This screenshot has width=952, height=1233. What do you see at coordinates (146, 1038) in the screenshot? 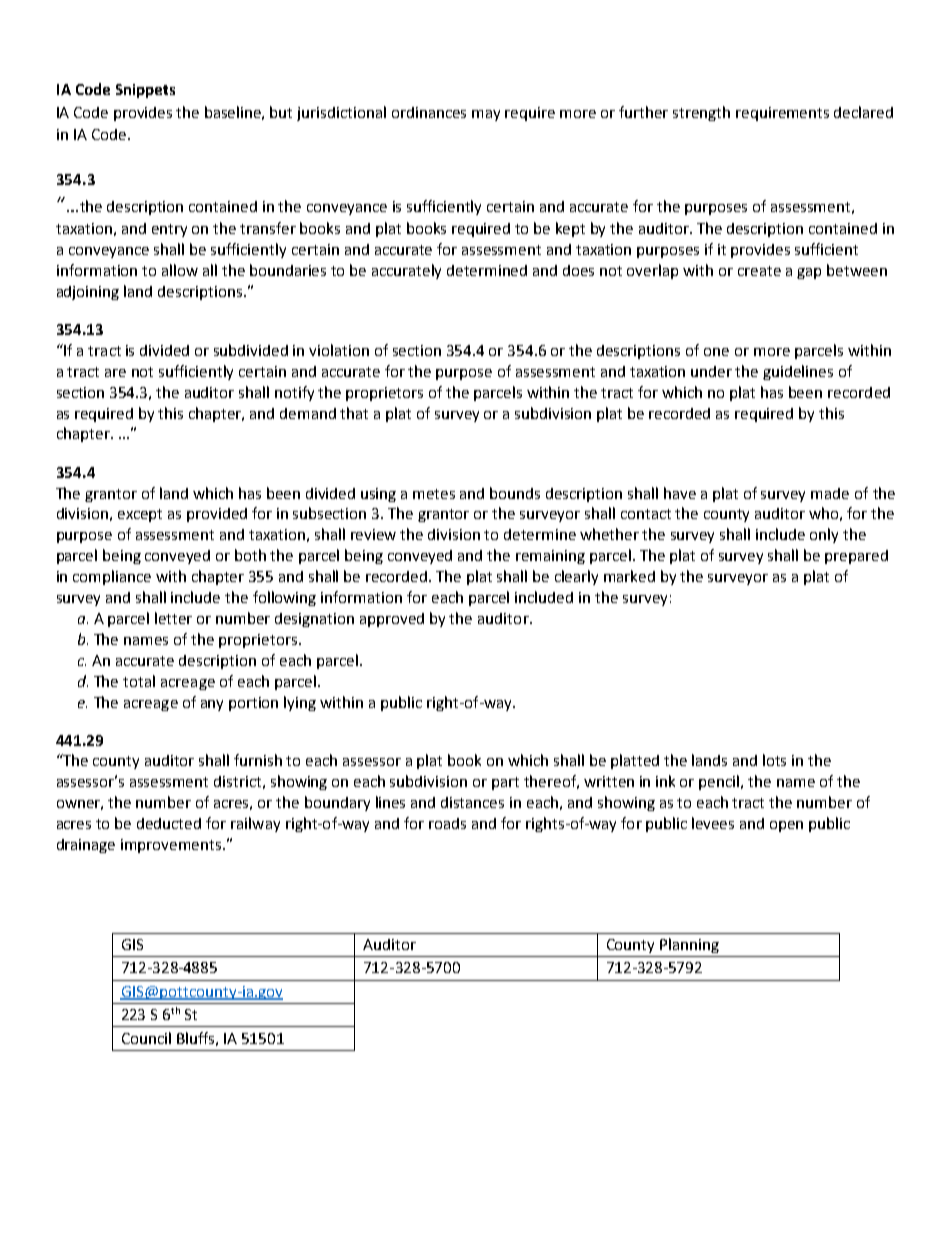
I see `Council` at bounding box center [146, 1038].
